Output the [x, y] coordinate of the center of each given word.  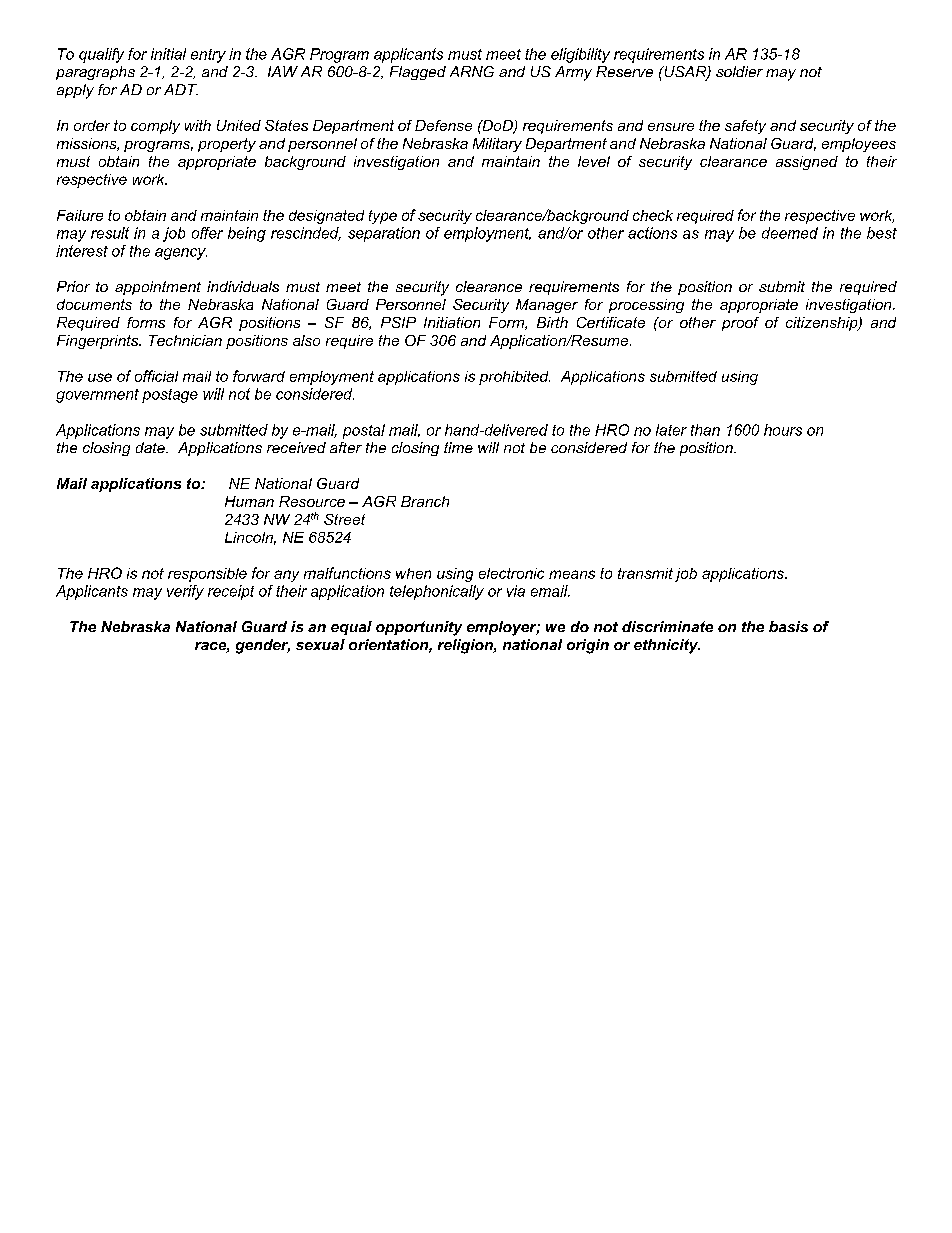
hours [783, 430]
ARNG [472, 71]
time [458, 447]
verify [185, 592]
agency [181, 254]
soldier [739, 71]
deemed [790, 233]
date [151, 447]
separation [384, 234]
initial [168, 54]
